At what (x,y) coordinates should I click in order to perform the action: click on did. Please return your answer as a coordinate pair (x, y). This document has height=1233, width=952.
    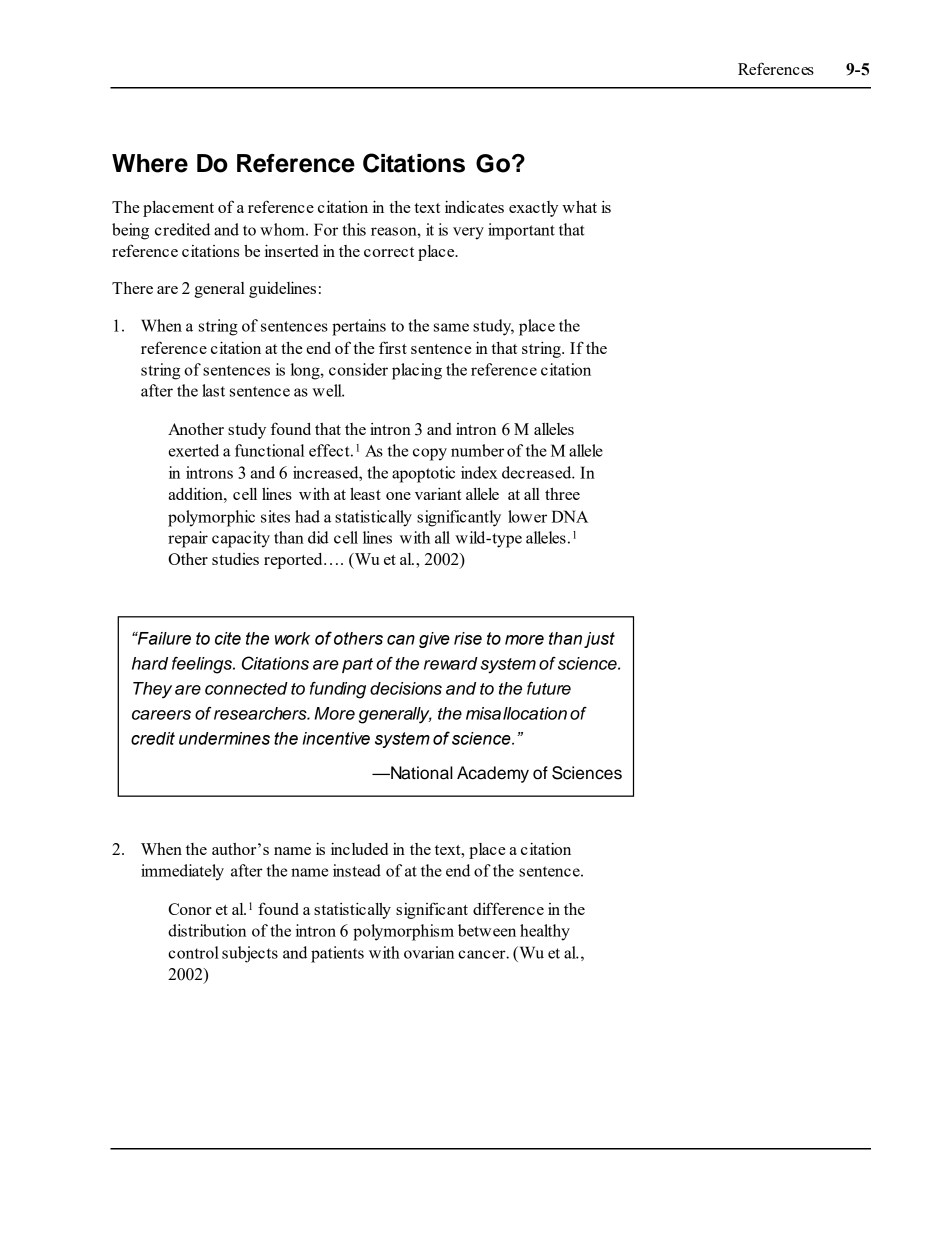
    Looking at the image, I should click on (318, 537).
